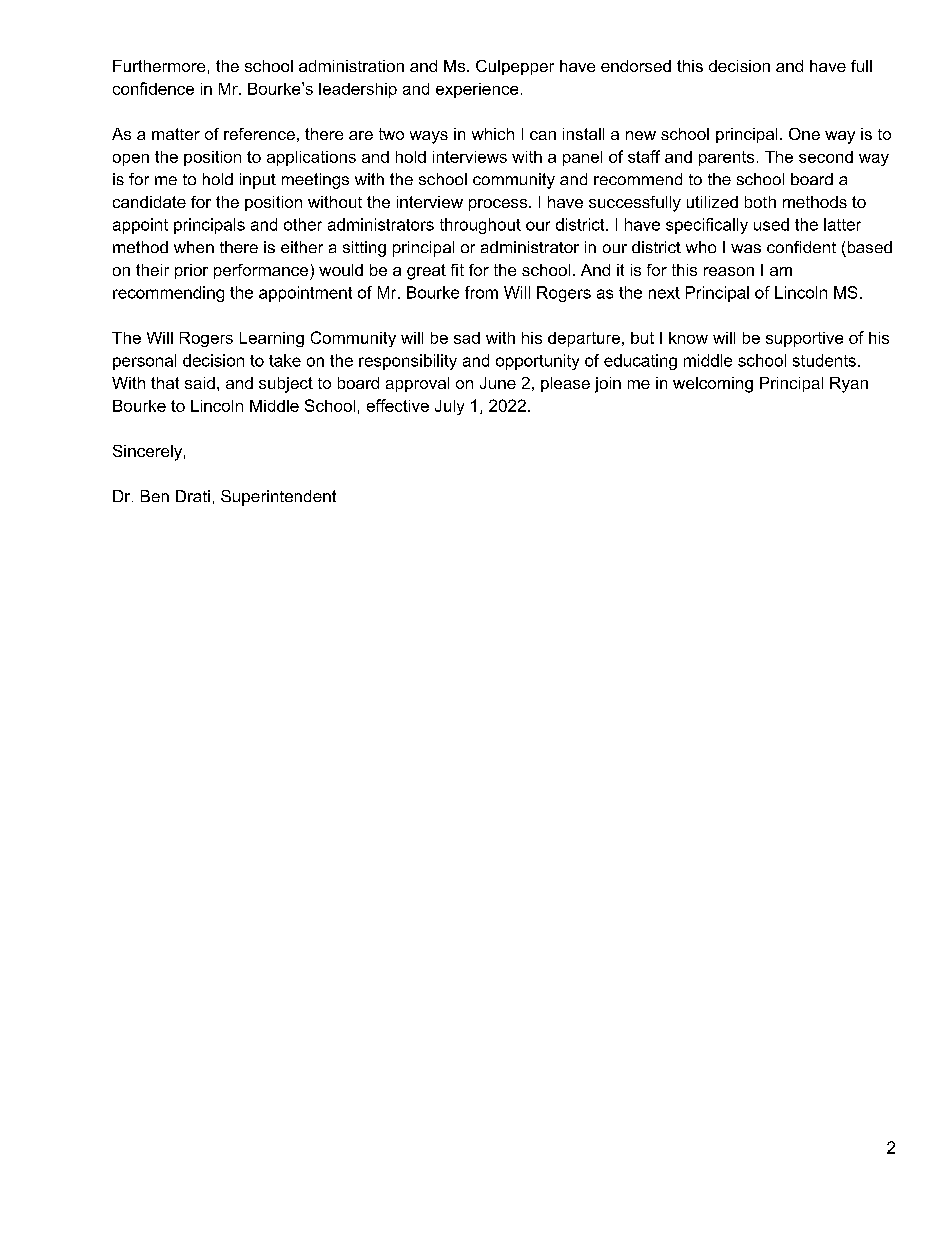 Image resolution: width=952 pixels, height=1233 pixels. Describe the element at coordinates (153, 88) in the image. I see `confidence` at that location.
